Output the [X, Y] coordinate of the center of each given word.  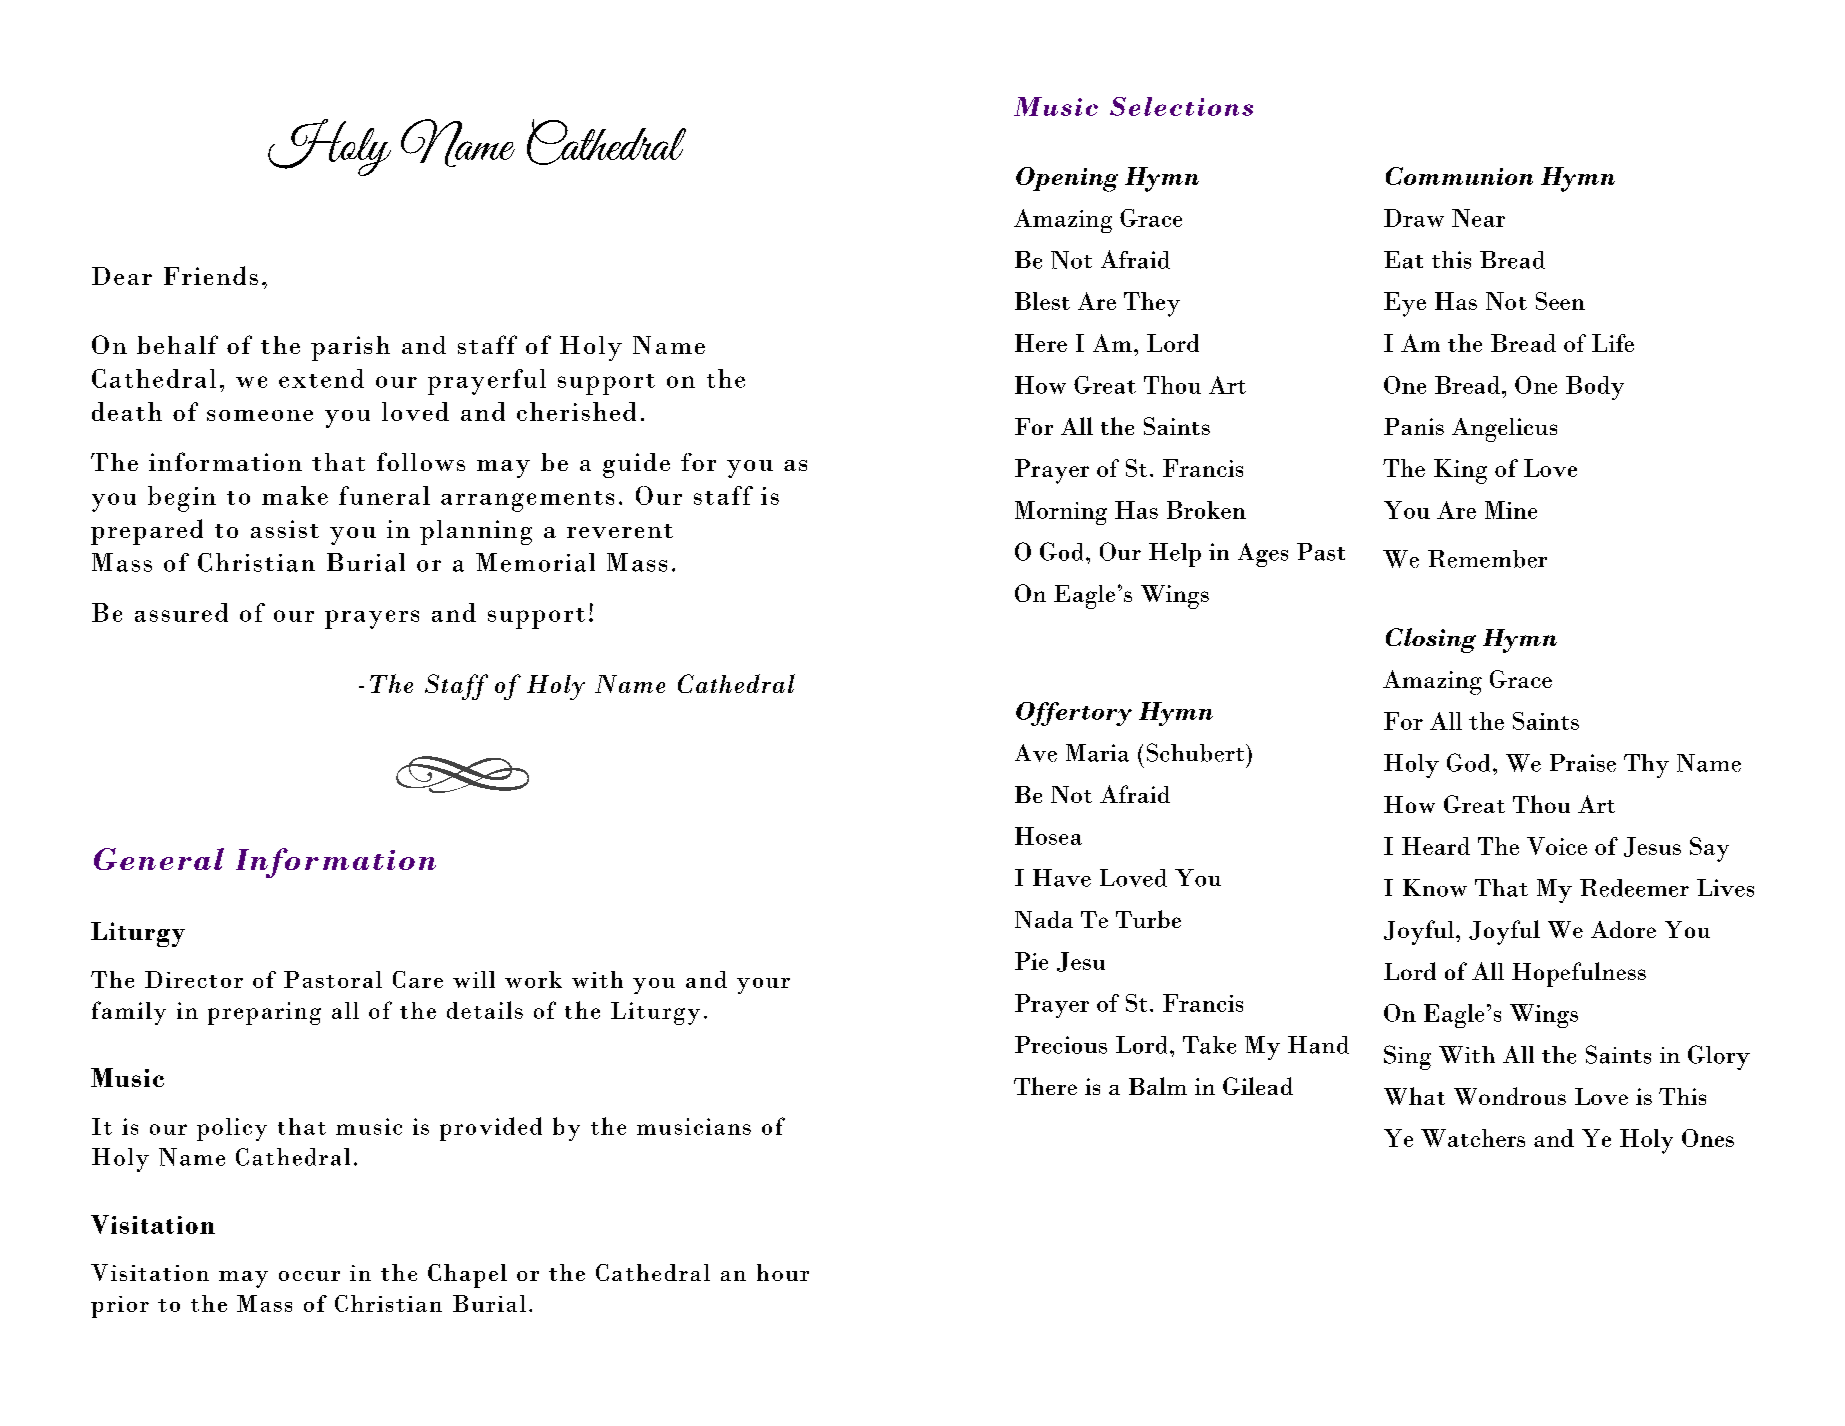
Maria [1097, 753]
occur [309, 1276]
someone [260, 415]
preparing [264, 1013]
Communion [1459, 176]
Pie [1031, 961]
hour [783, 1272]
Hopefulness [1579, 974]
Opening [1067, 179]
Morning [1061, 513]
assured [181, 612]
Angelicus [1504, 430]
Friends [211, 275]
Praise [1583, 763]
